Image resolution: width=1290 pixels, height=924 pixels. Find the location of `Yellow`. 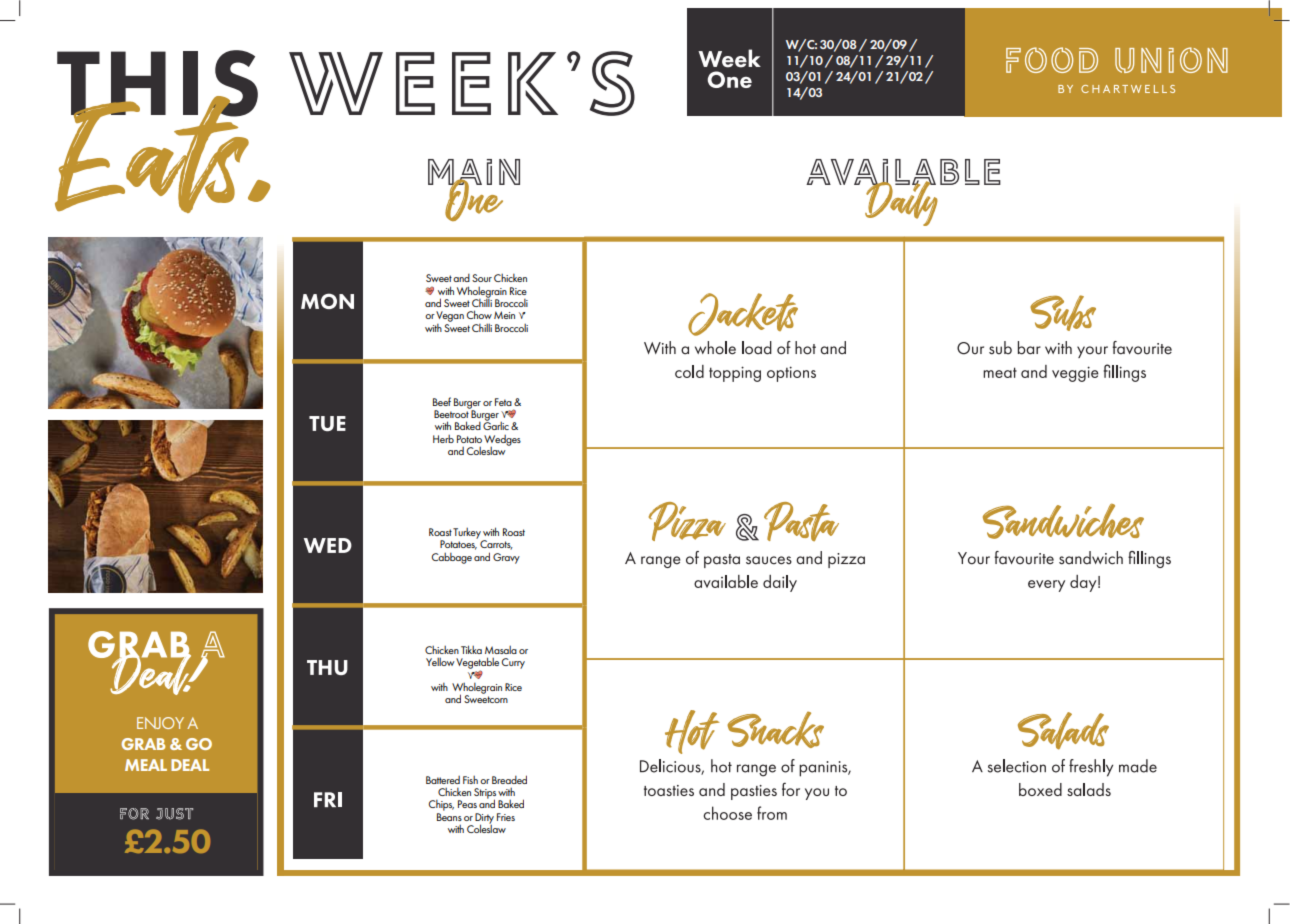

Yellow is located at coordinates (440, 662).
